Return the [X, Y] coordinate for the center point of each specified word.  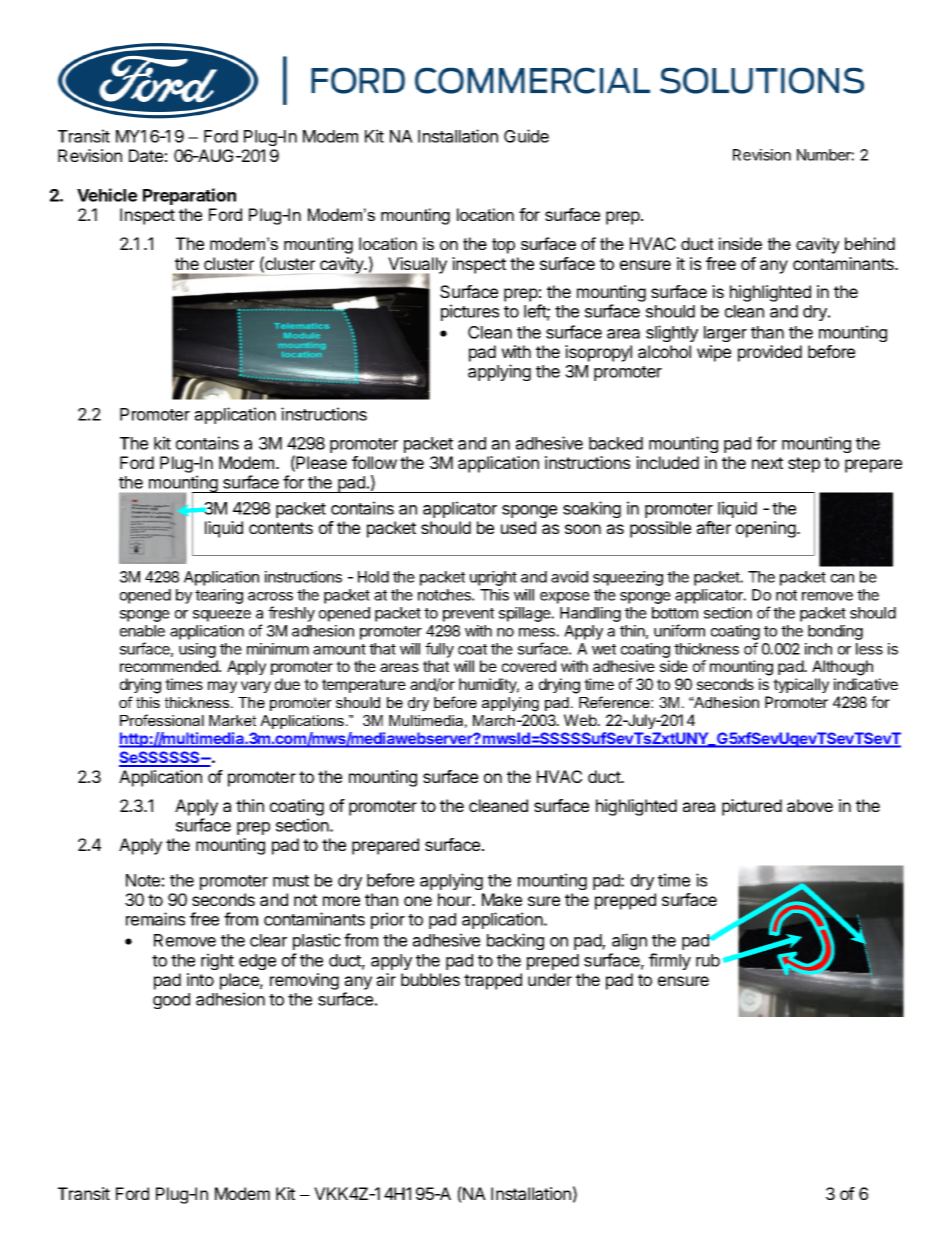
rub [708, 960]
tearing [219, 596]
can [842, 578]
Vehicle [107, 195]
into [200, 979]
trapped [493, 981]
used [518, 527]
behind [870, 243]
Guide [526, 136]
